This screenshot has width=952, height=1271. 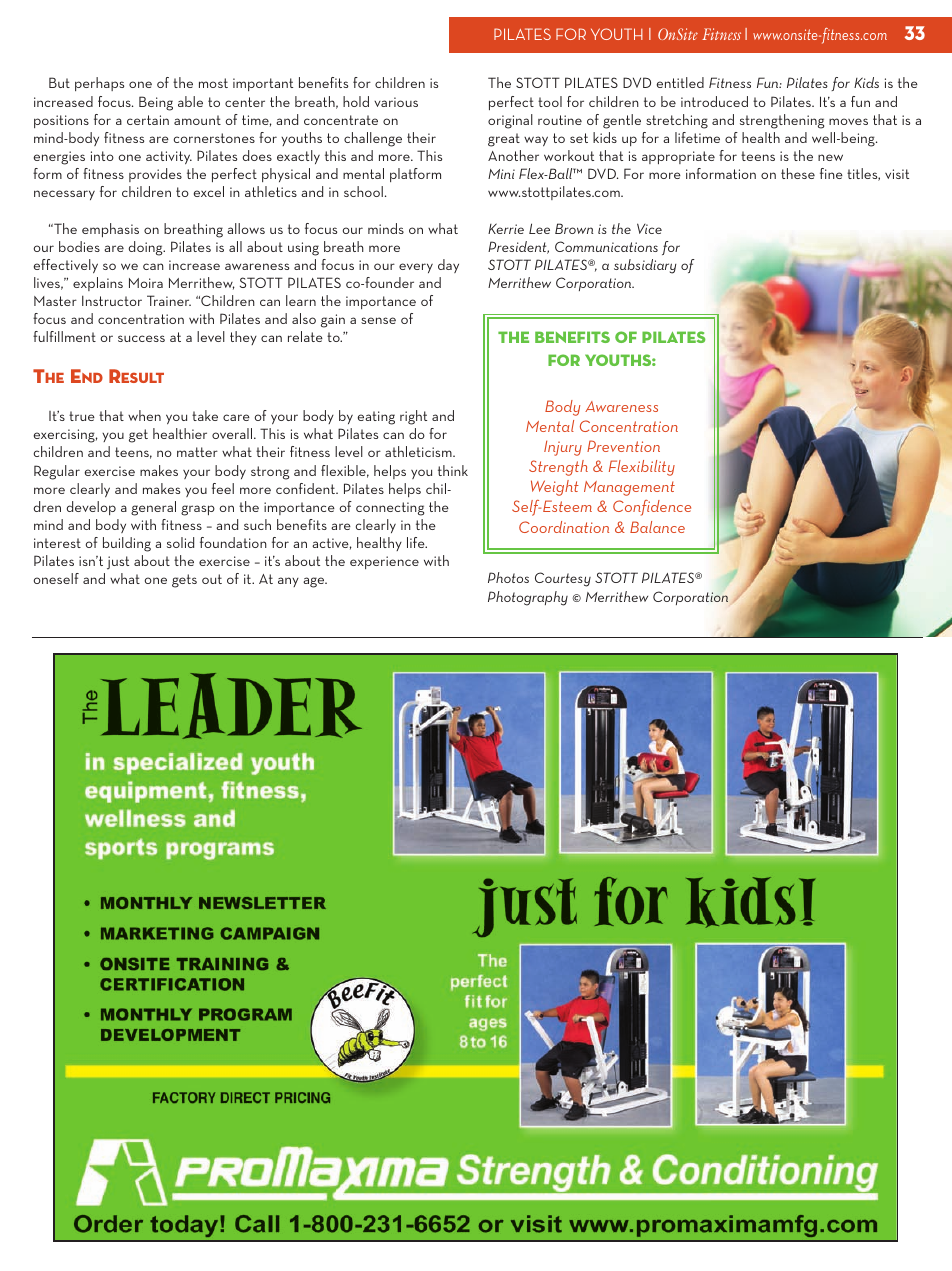 What do you see at coordinates (144, 415) in the screenshot?
I see `when` at bounding box center [144, 415].
